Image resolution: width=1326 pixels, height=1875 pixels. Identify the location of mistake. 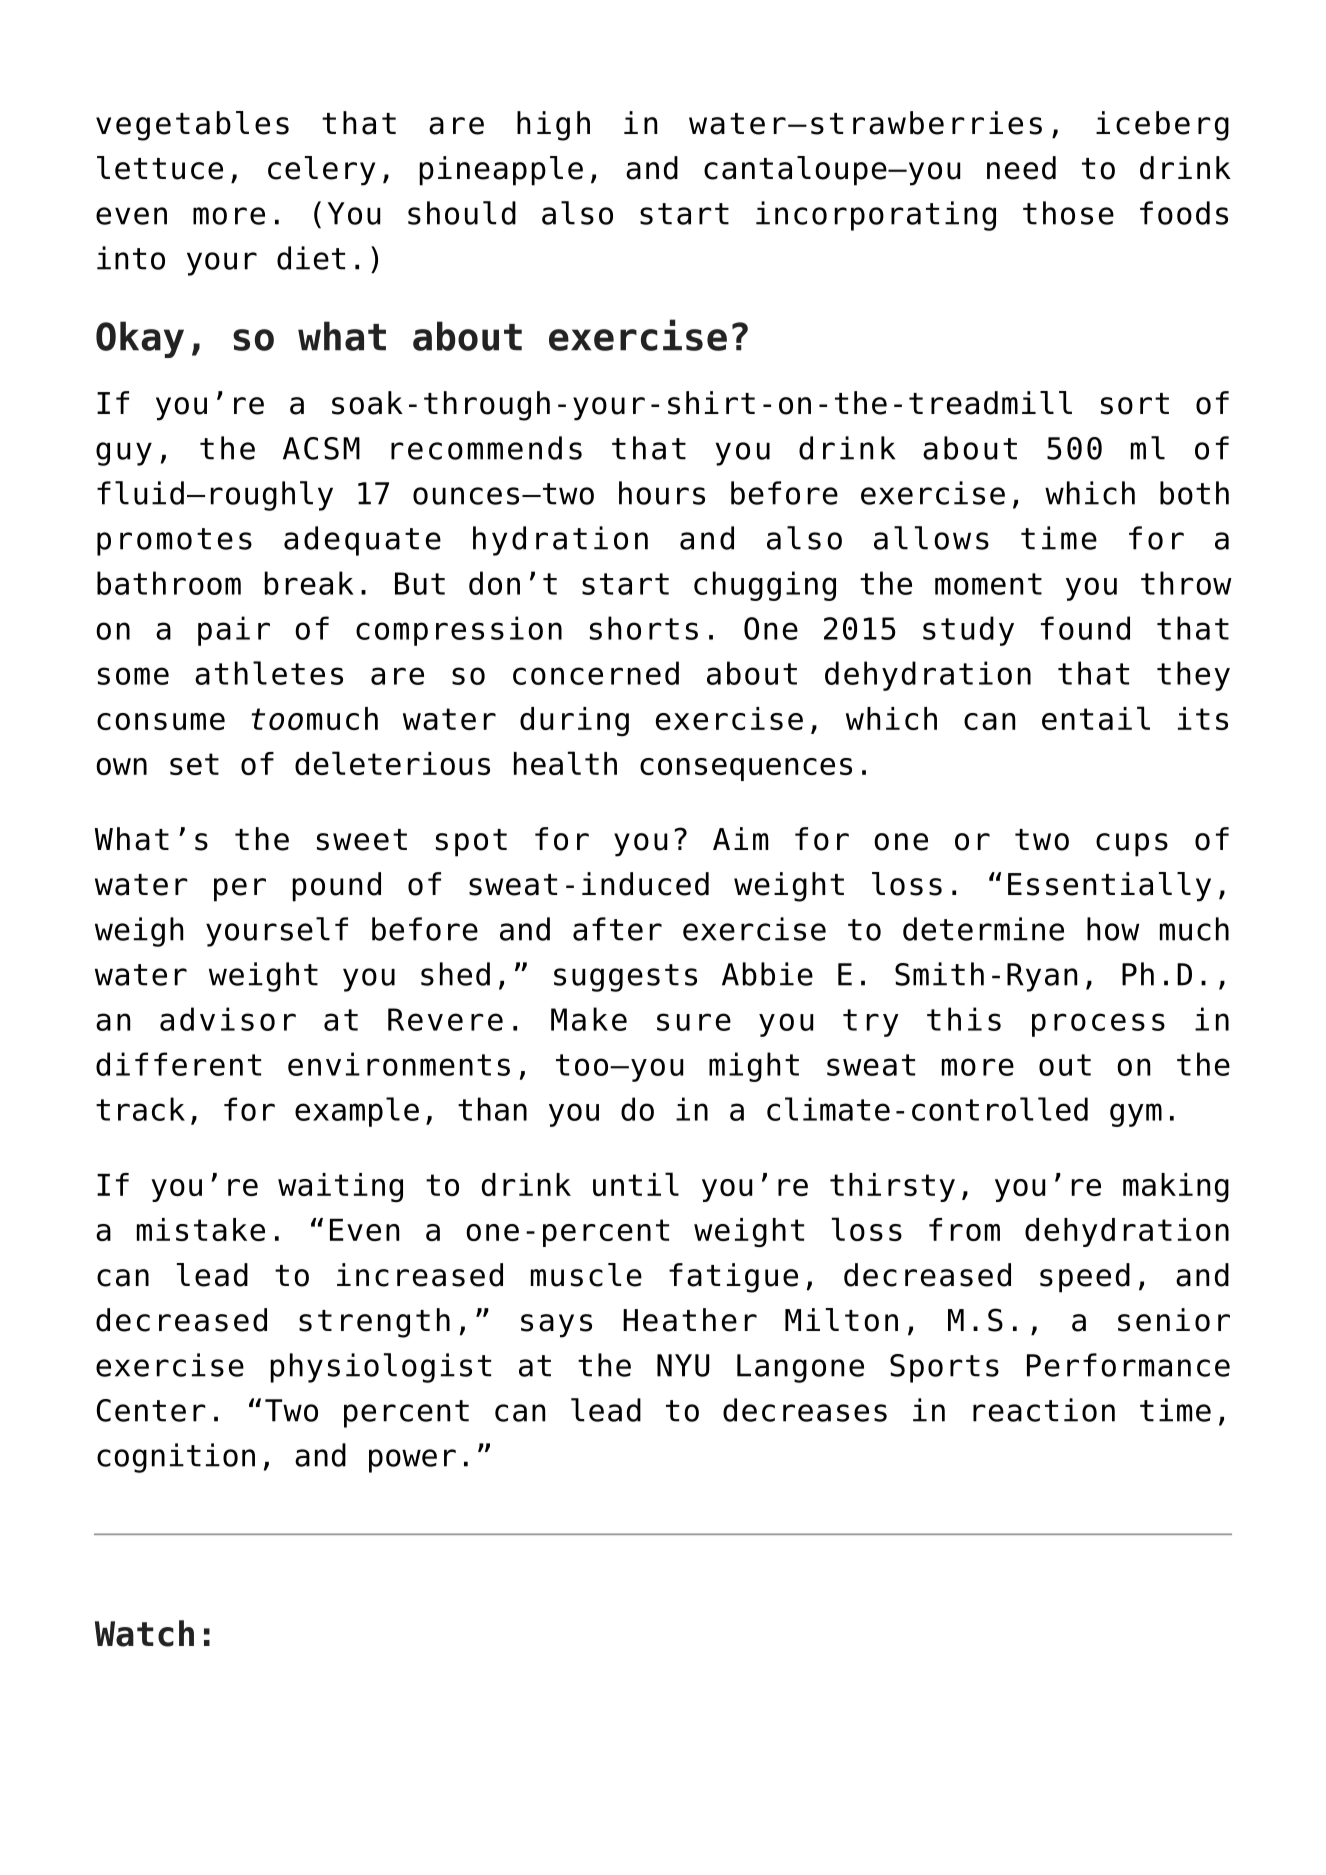
(201, 1229).
